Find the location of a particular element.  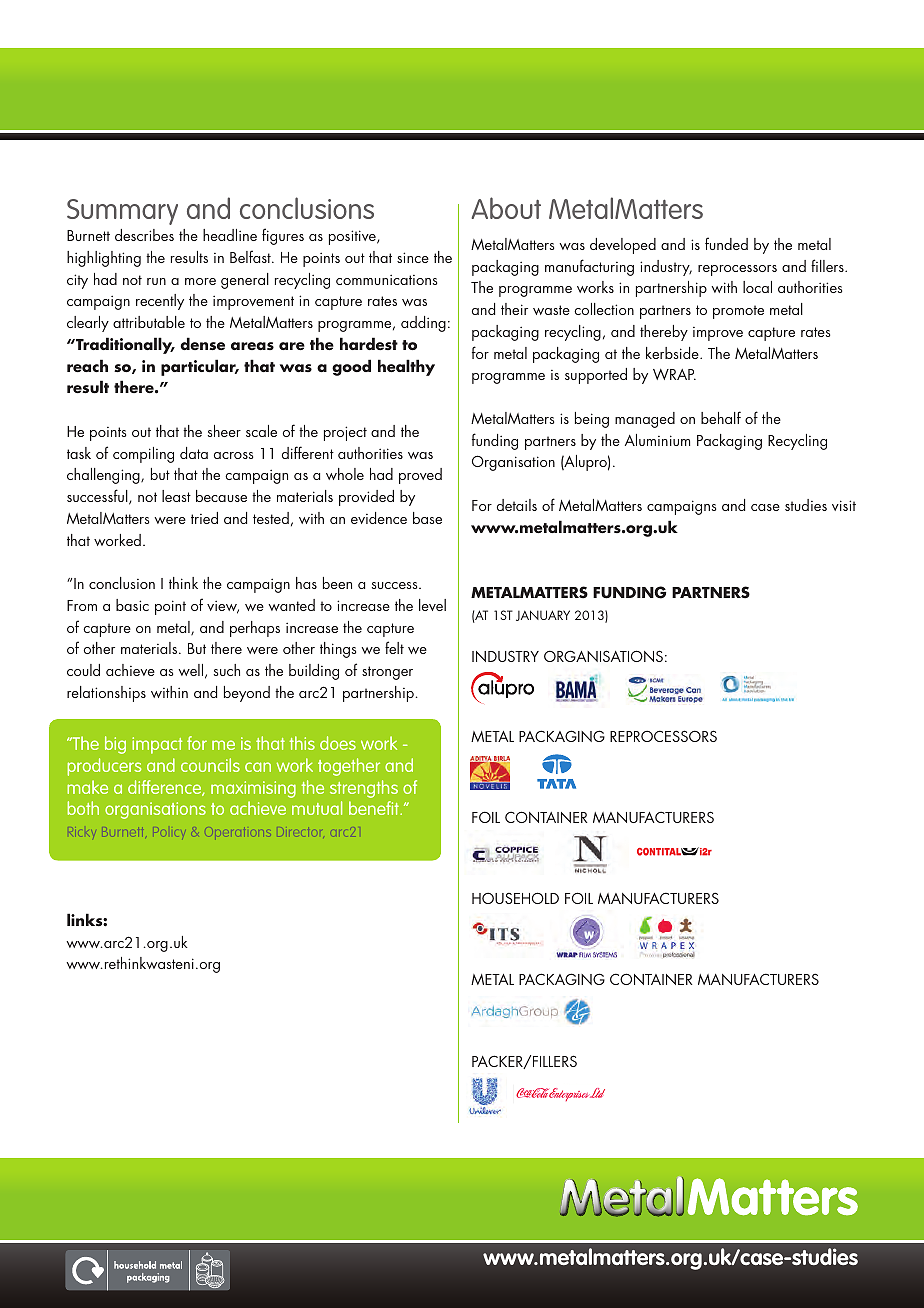

describes is located at coordinates (144, 235).
